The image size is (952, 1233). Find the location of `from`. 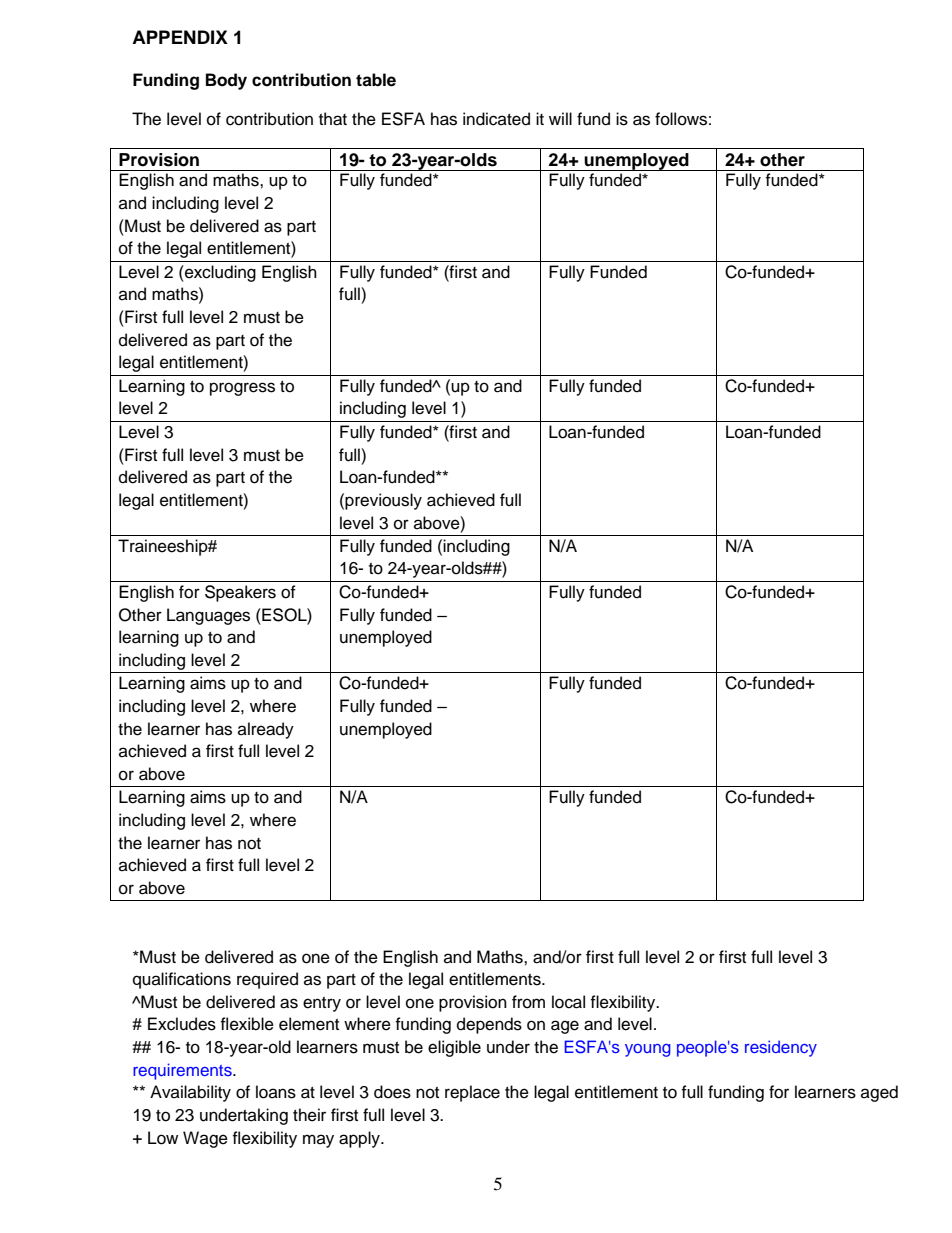

from is located at coordinates (528, 1002).
